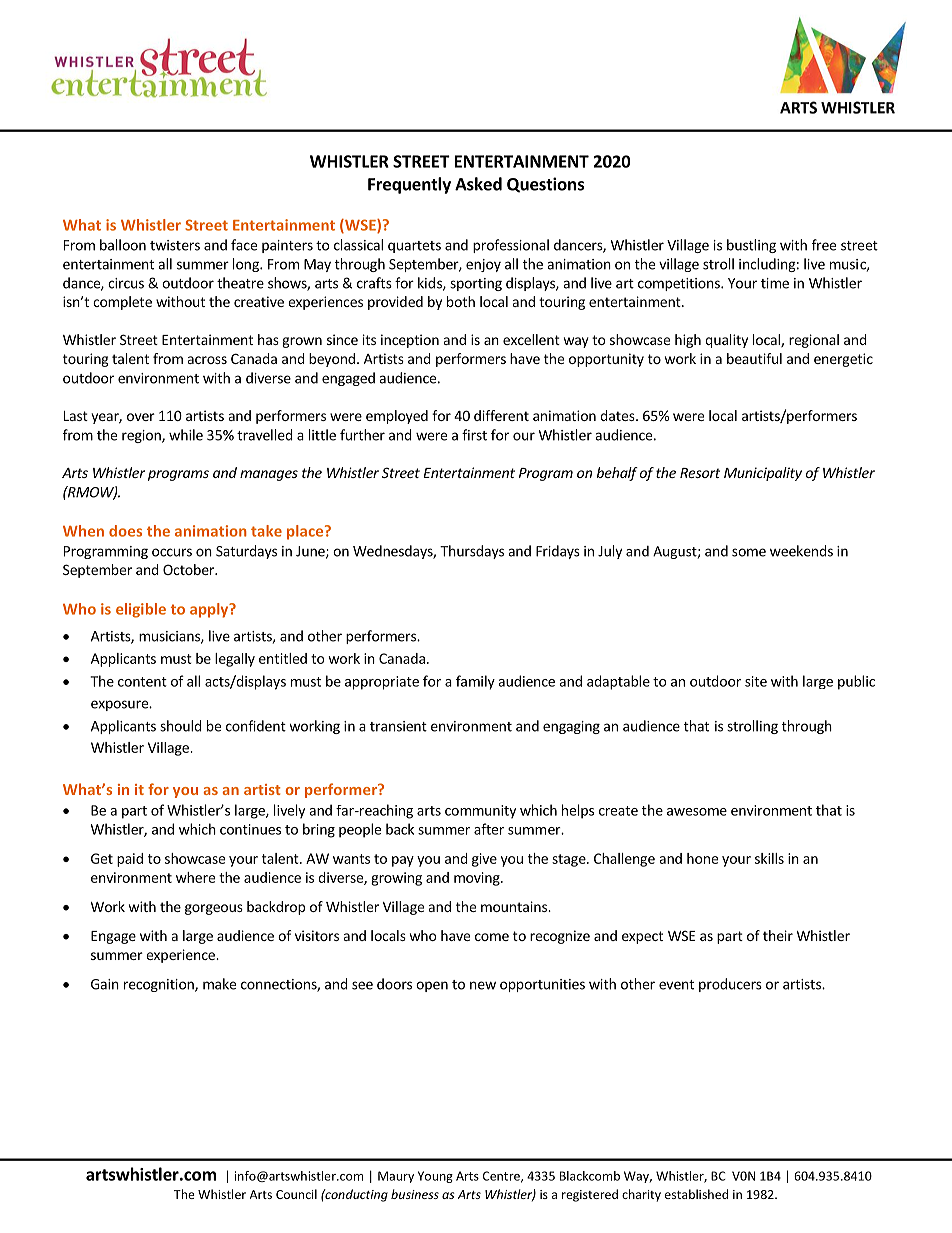  Describe the element at coordinates (175, 245) in the screenshot. I see `twisters` at that location.
